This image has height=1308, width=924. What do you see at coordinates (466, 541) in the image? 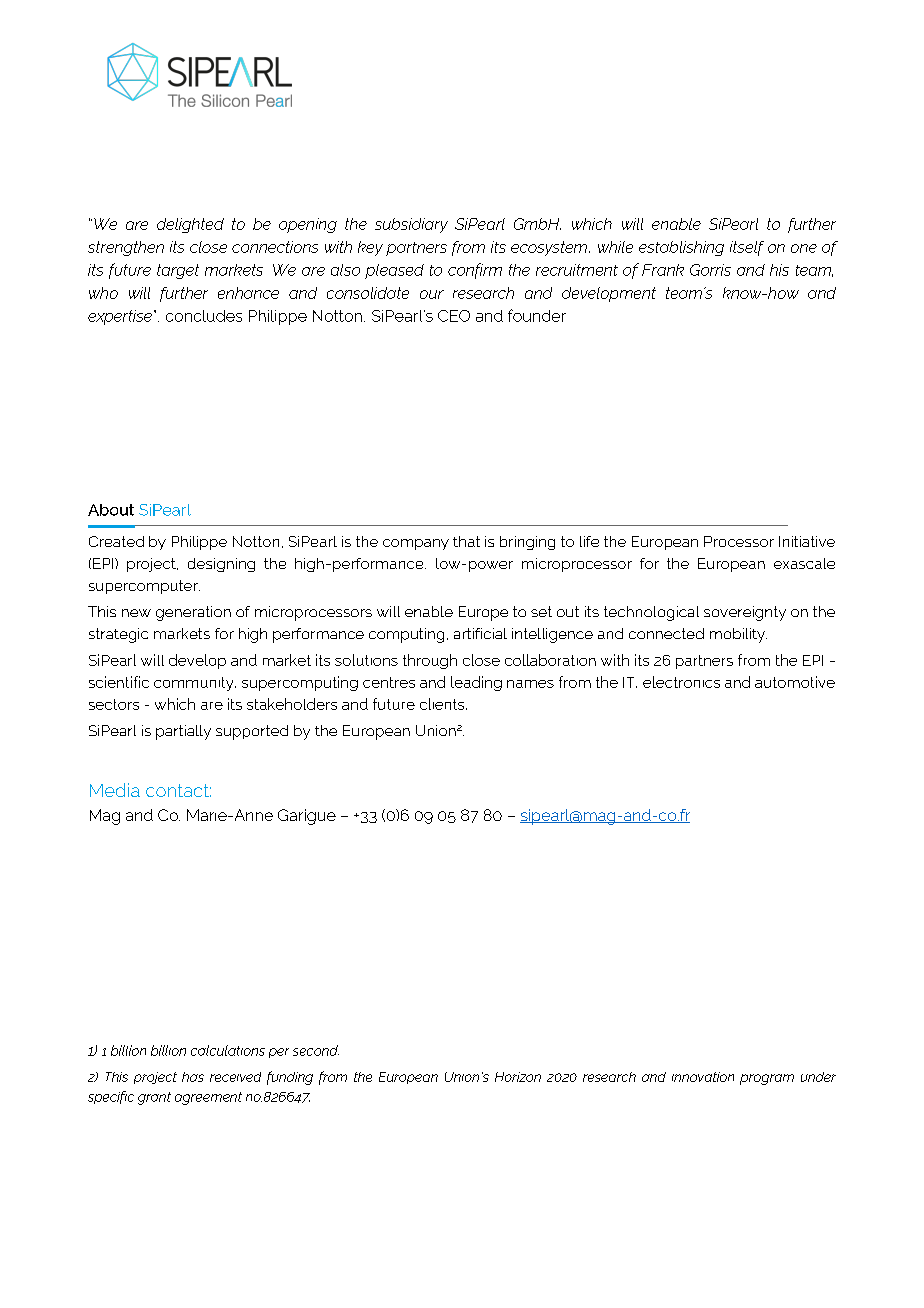
I see `that` at bounding box center [466, 541].
